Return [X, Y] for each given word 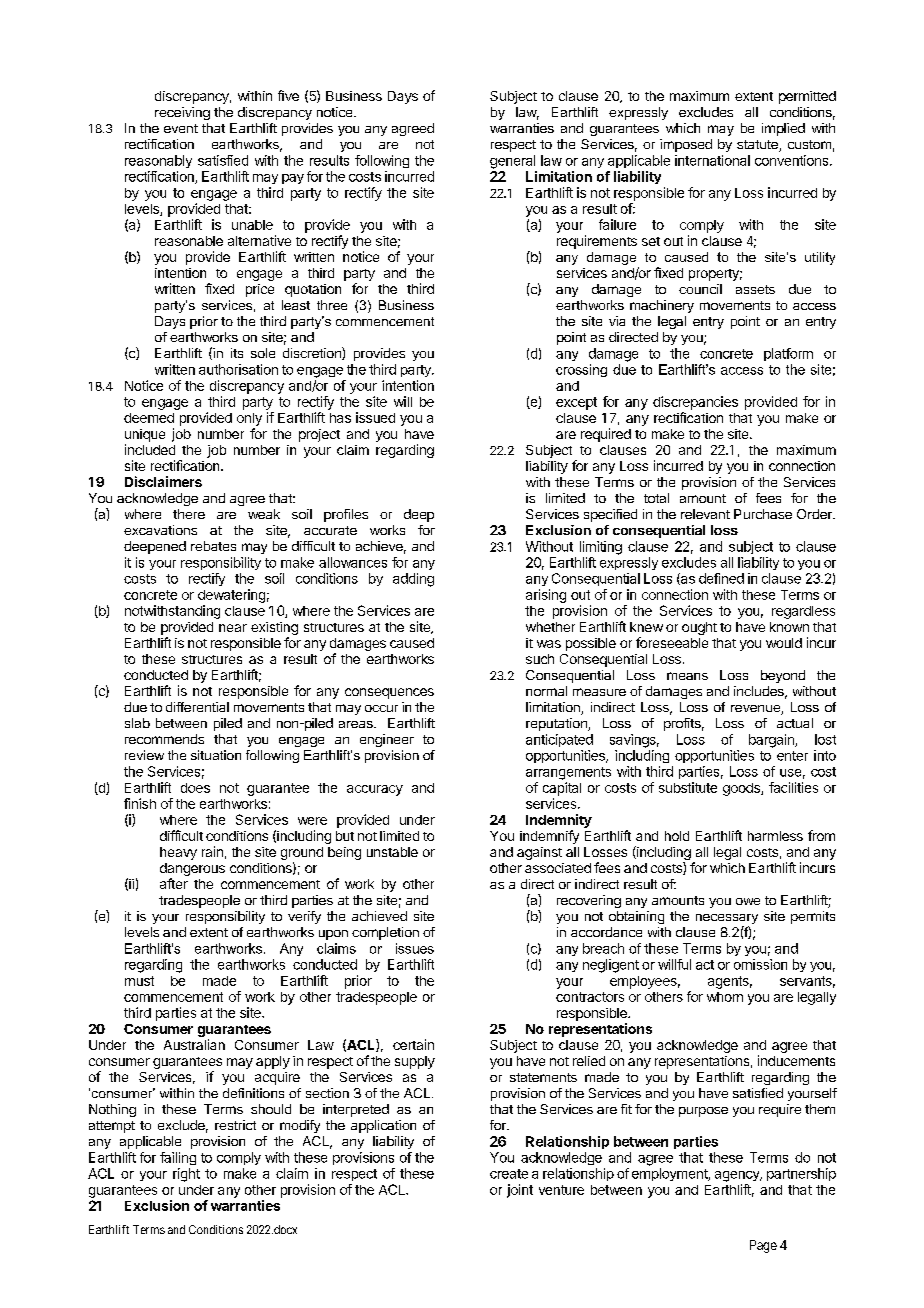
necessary [727, 920]
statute [758, 146]
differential [197, 707]
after [174, 883]
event [181, 128]
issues [415, 948]
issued [375, 417]
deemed [149, 418]
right [186, 1175]
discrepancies [695, 403]
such [540, 659]
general [512, 162]
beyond [783, 676]
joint [520, 1191]
